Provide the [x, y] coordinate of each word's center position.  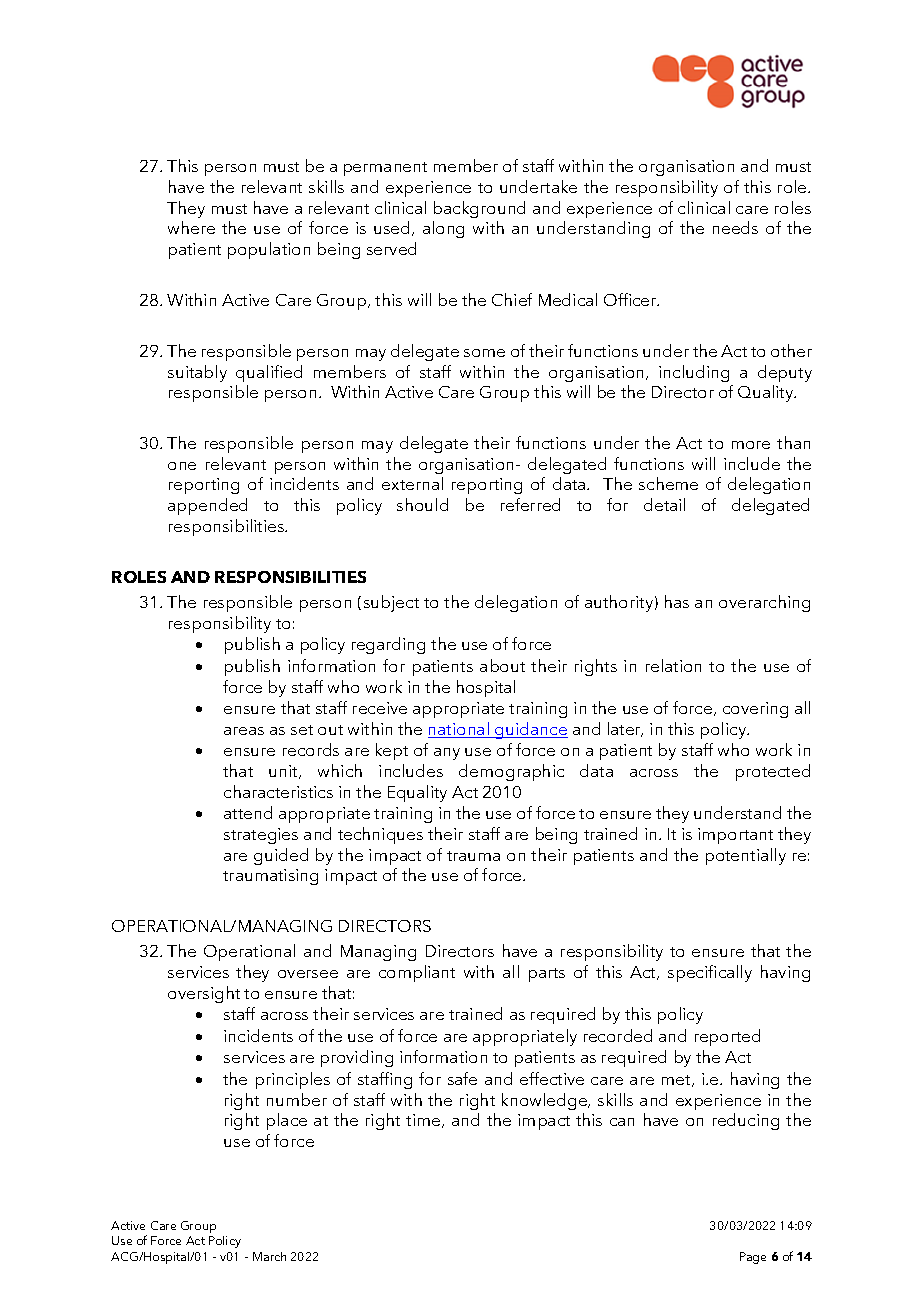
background [479, 209]
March [269, 1256]
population [269, 250]
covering [755, 710]
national [459, 730]
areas [244, 731]
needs [735, 227]
